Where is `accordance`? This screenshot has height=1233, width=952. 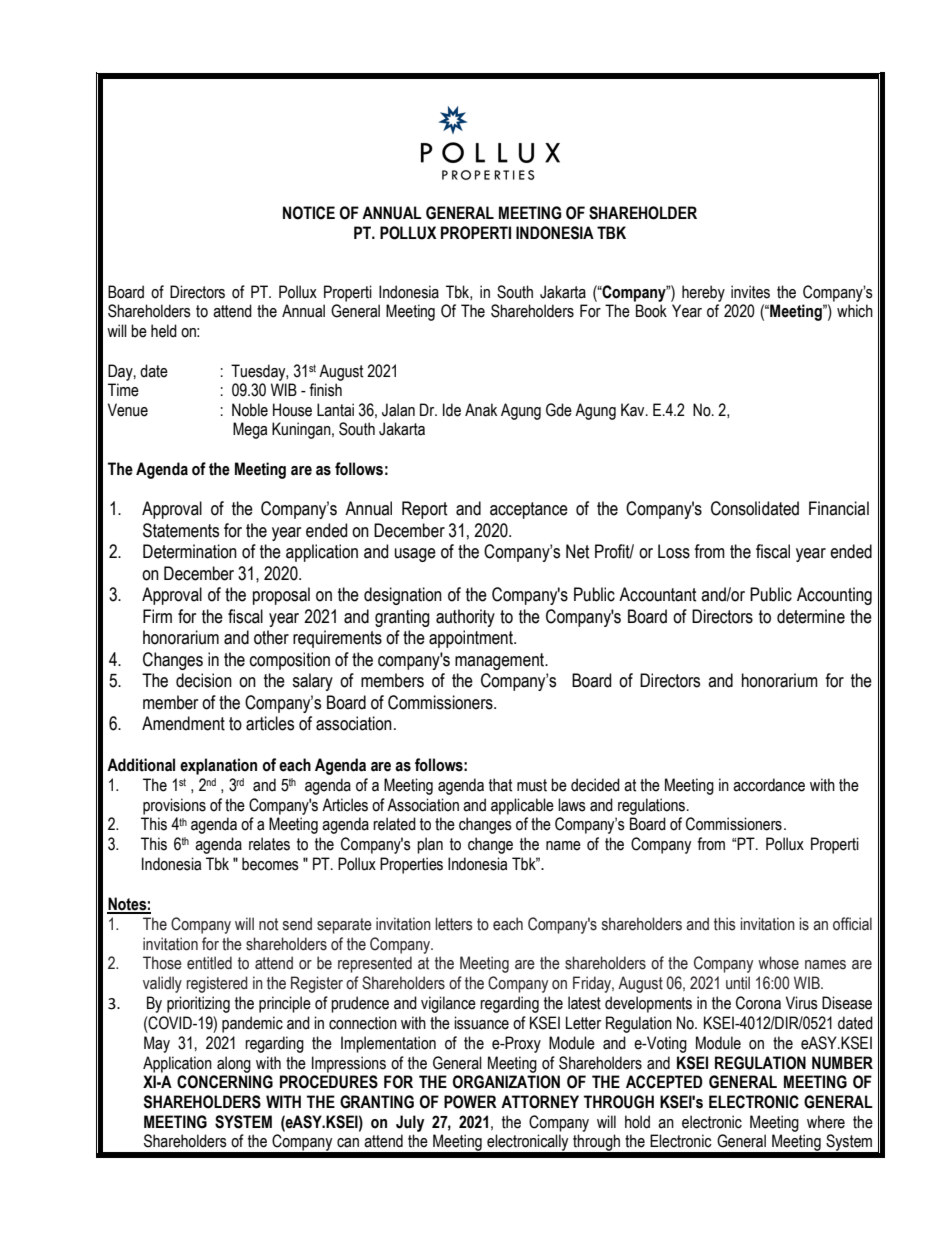
accordance is located at coordinates (769, 785).
